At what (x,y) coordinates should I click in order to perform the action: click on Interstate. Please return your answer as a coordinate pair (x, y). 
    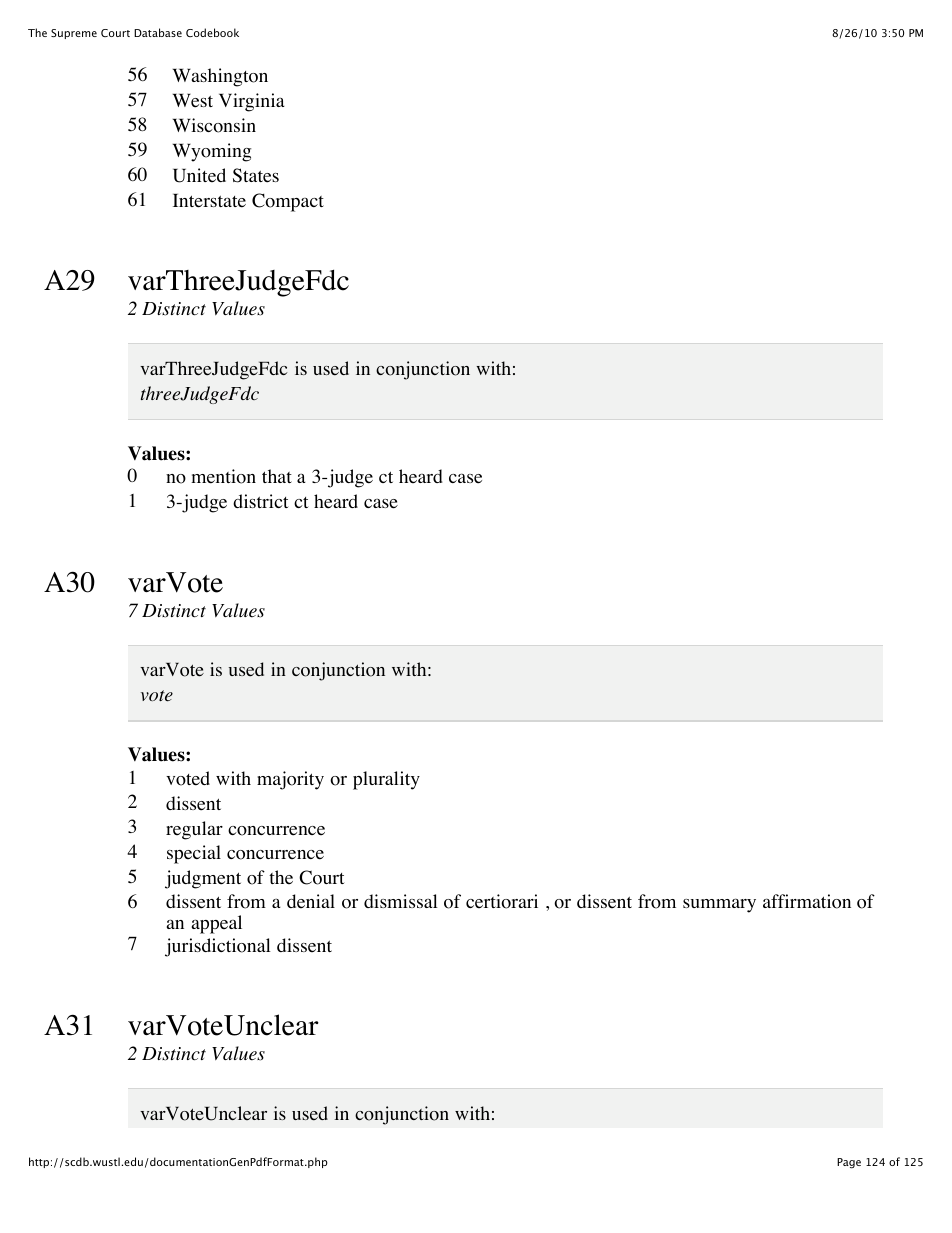
    Looking at the image, I should click on (209, 201).
